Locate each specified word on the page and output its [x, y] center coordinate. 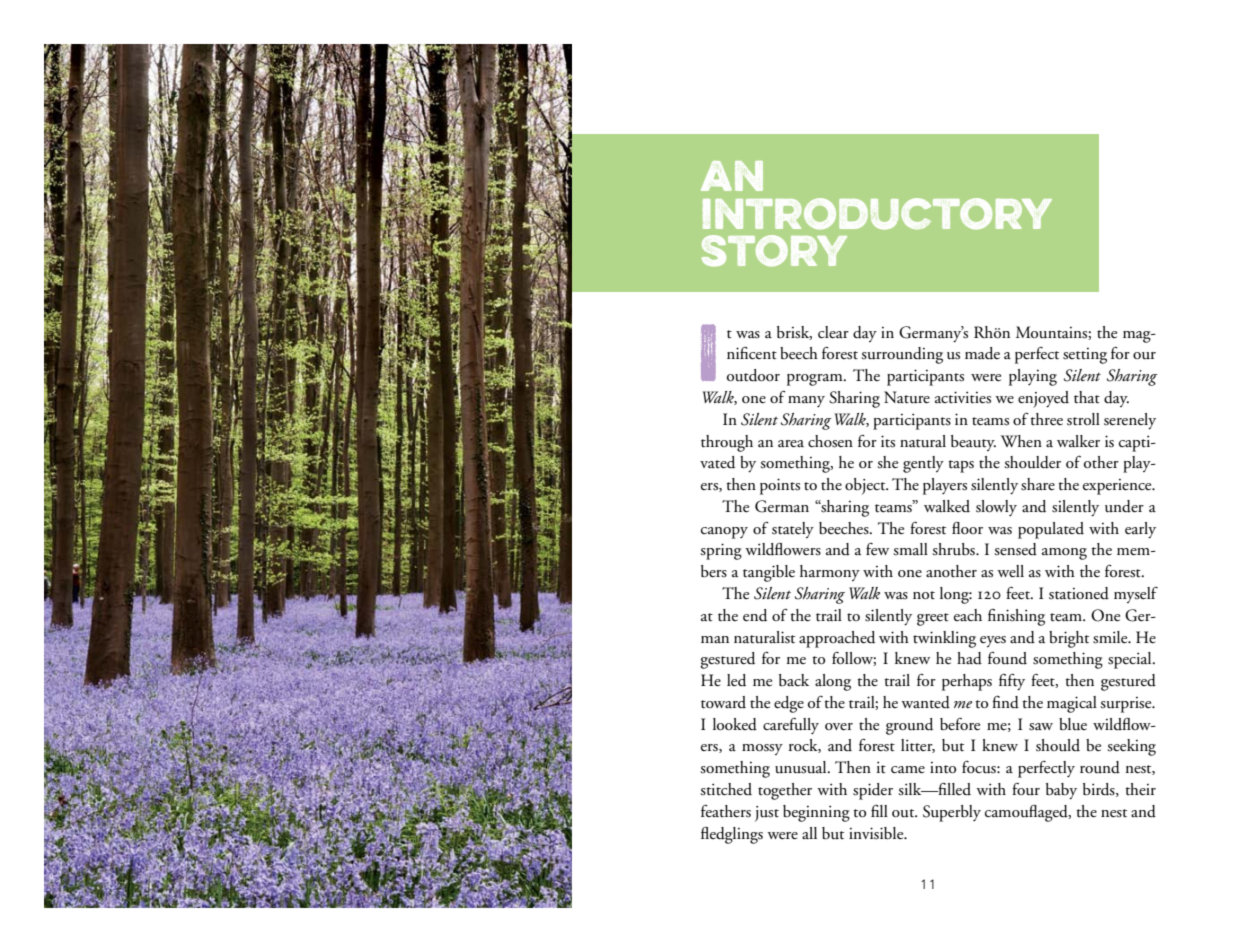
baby [1061, 791]
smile [1111, 637]
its [888, 441]
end [755, 615]
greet [933, 619]
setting [1085, 356]
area [791, 444]
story [774, 251]
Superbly [952, 813]
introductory [877, 214]
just [767, 814]
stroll [1083, 419]
